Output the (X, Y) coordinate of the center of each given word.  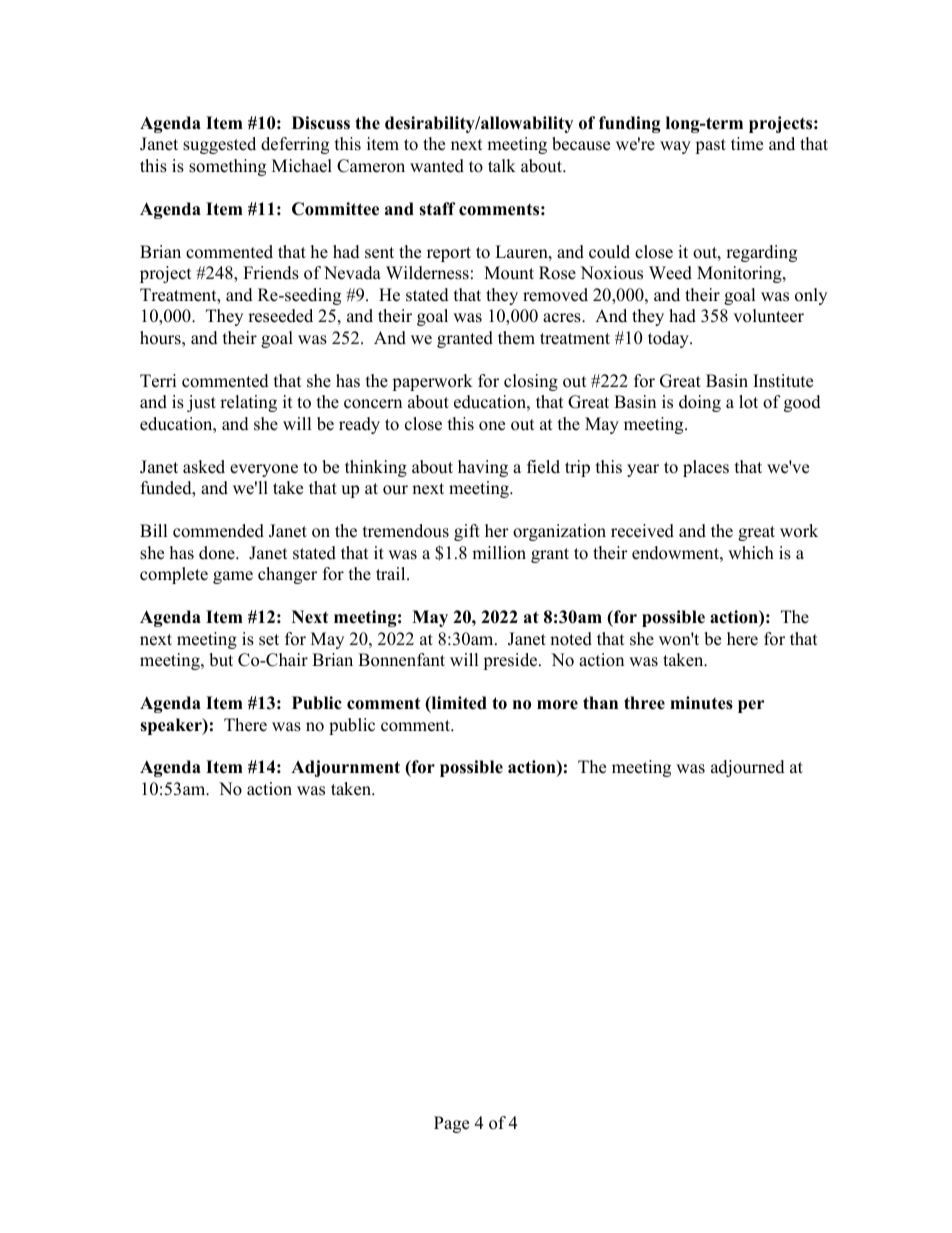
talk (502, 165)
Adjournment (345, 768)
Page (451, 1124)
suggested (219, 145)
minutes (701, 703)
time (747, 144)
